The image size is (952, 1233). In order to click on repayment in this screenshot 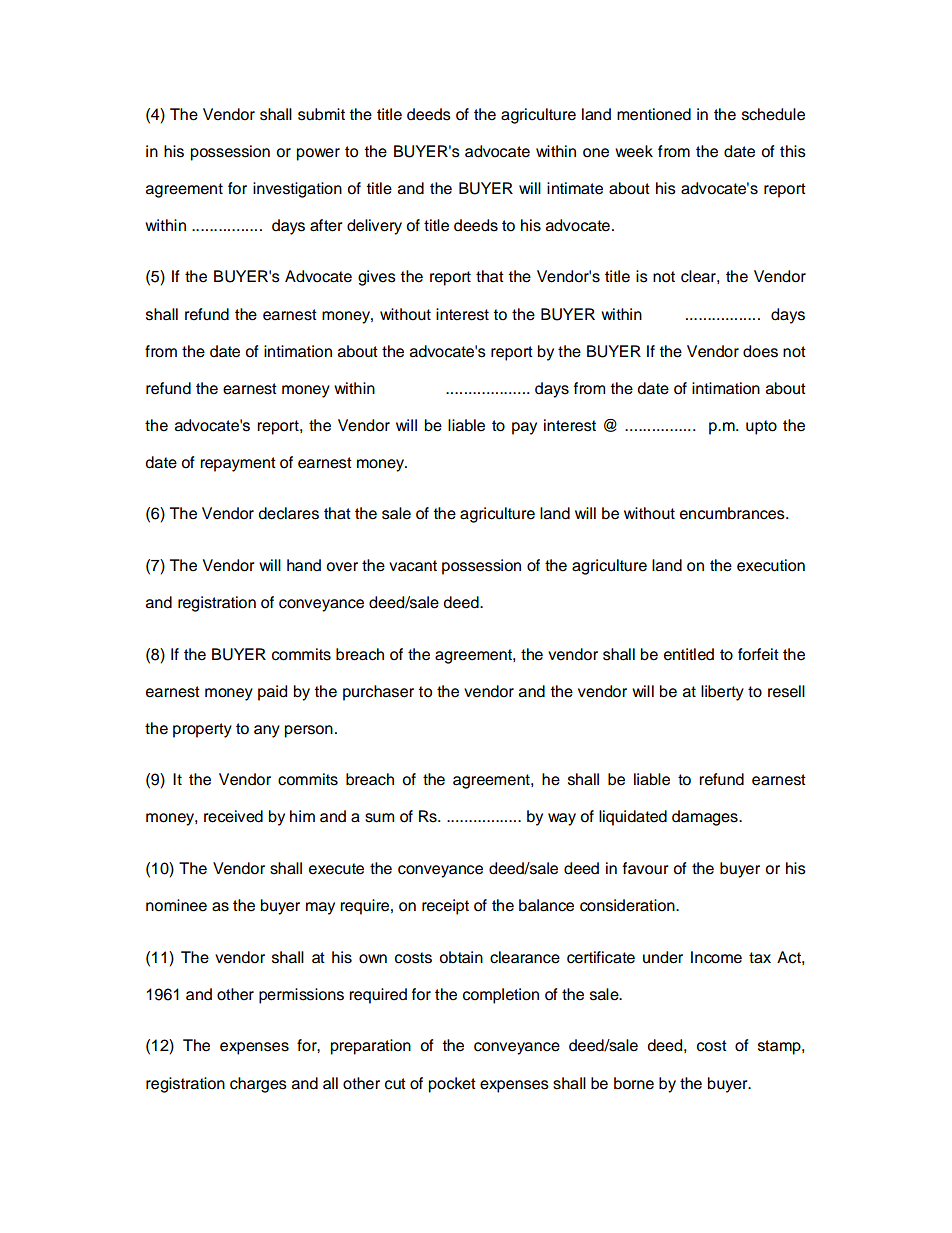, I will do `click(238, 464)`.
